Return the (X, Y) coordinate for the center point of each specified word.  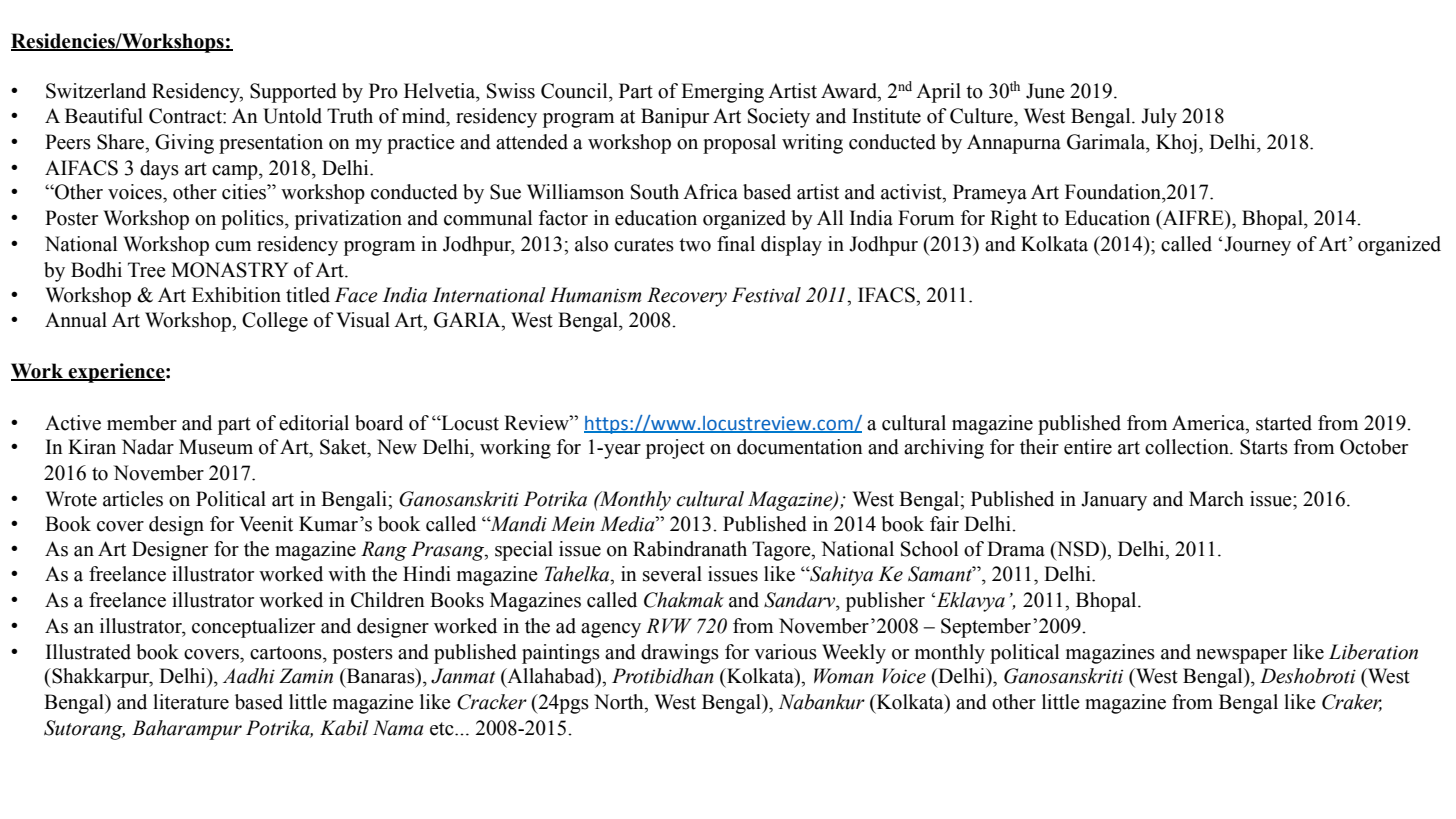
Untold (292, 116)
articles (133, 499)
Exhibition (236, 295)
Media (628, 524)
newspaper (1241, 656)
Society (779, 118)
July (1159, 118)
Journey (1257, 246)
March (1216, 499)
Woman (844, 676)
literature (191, 702)
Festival (766, 295)
